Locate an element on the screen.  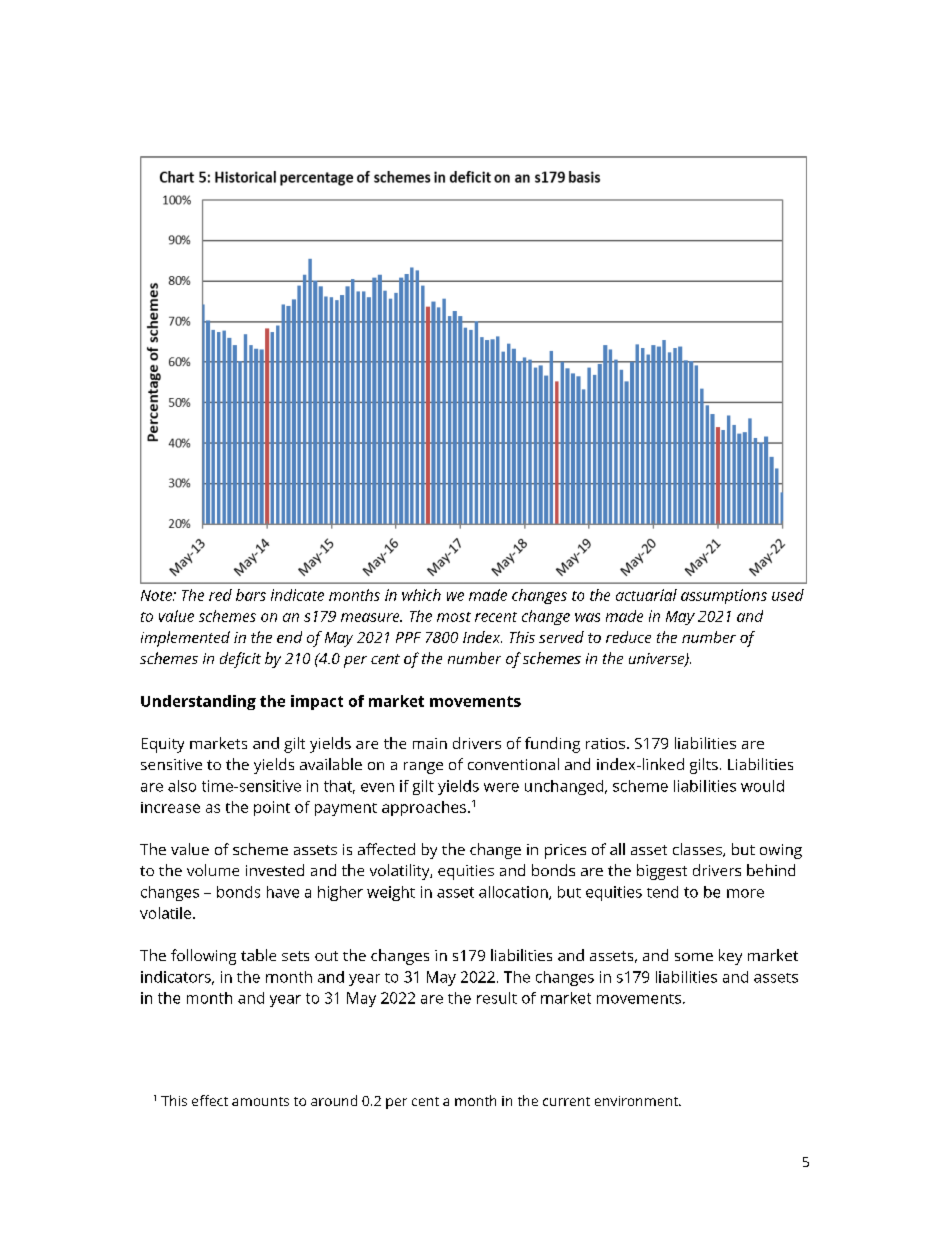
assumptions is located at coordinates (724, 596).
